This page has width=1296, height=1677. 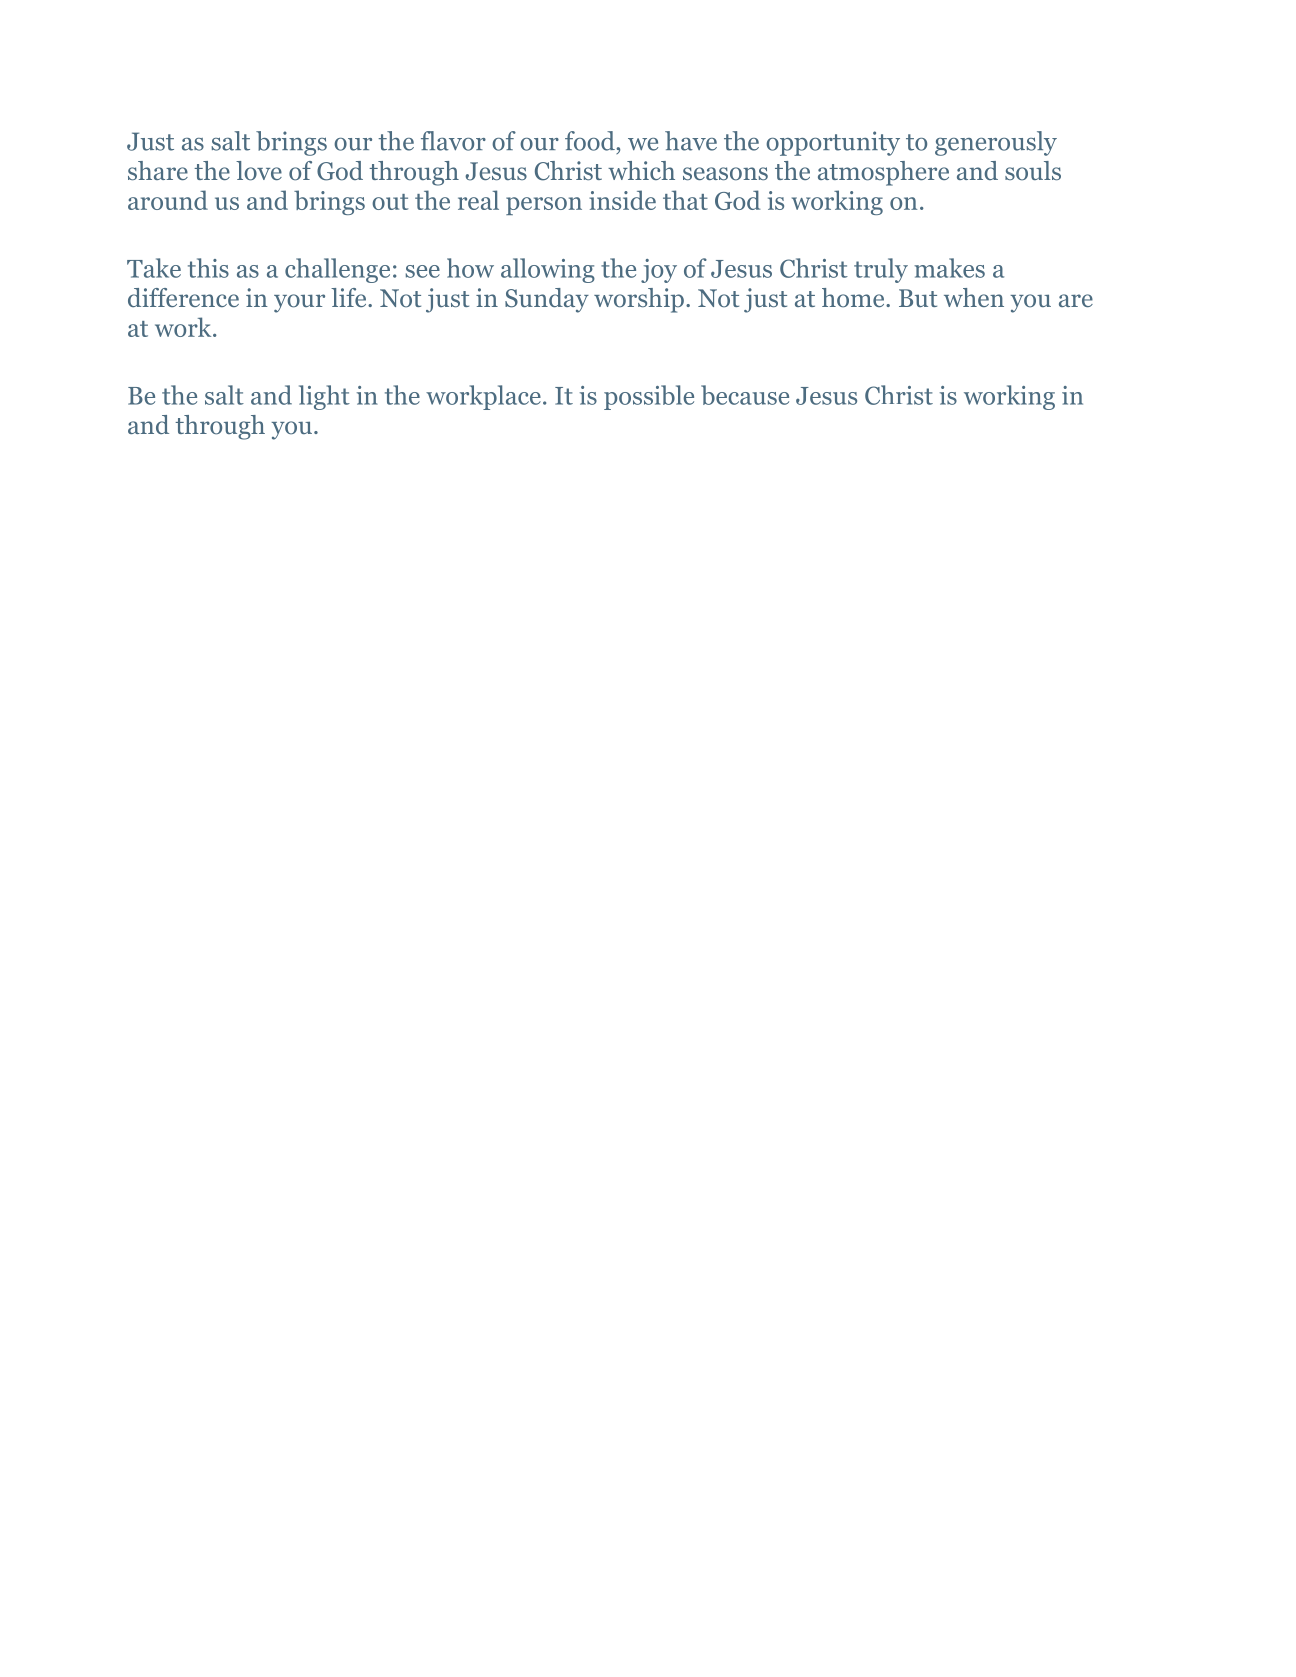 What do you see at coordinates (324, 397) in the page?
I see `light` at bounding box center [324, 397].
